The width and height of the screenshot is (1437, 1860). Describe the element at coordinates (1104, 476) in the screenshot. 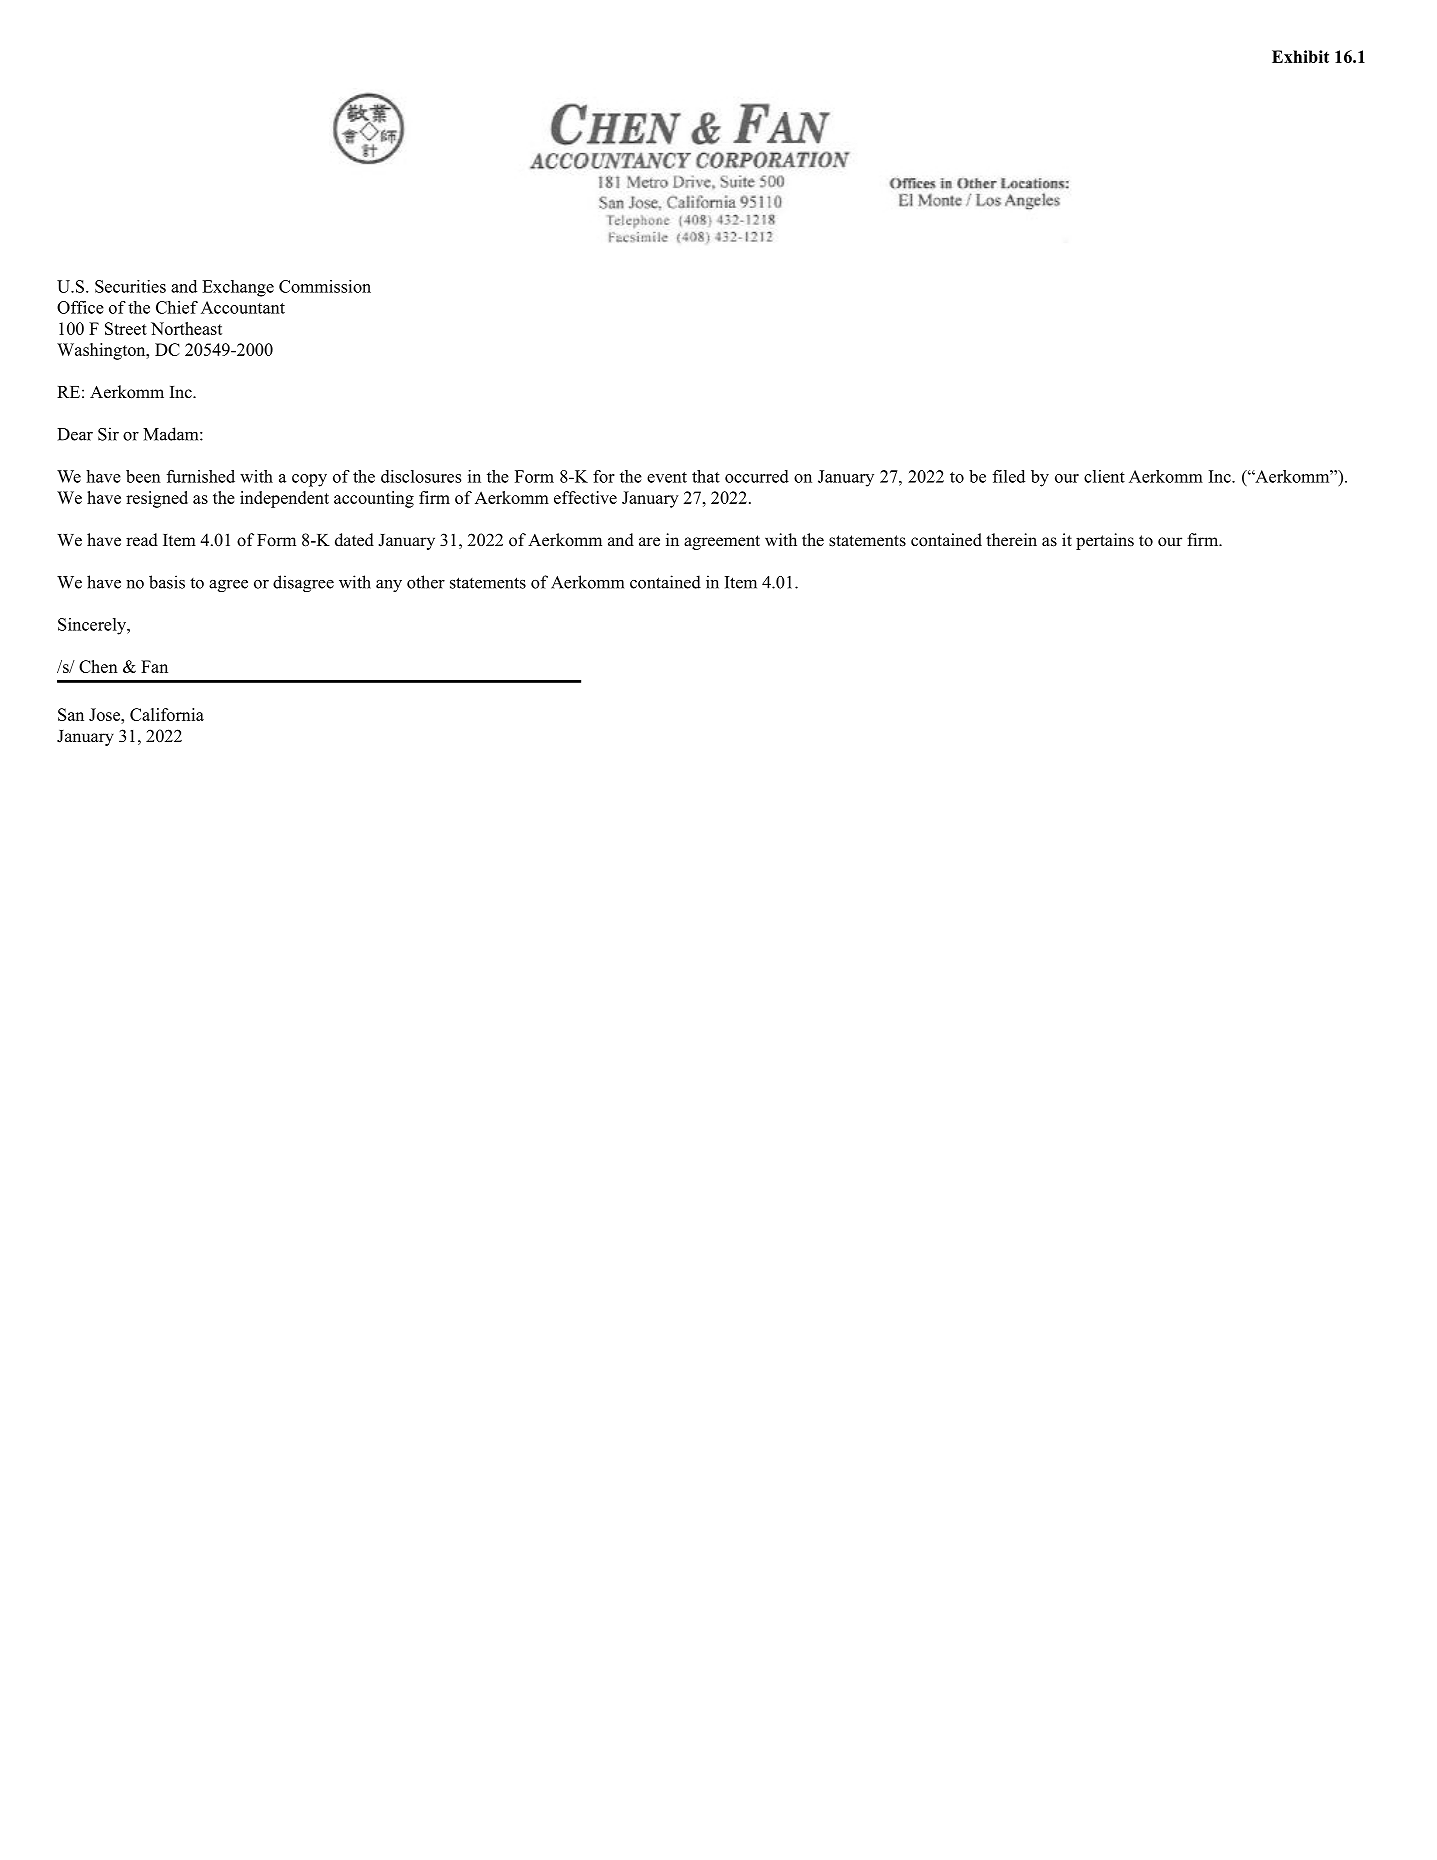

I see `client` at that location.
